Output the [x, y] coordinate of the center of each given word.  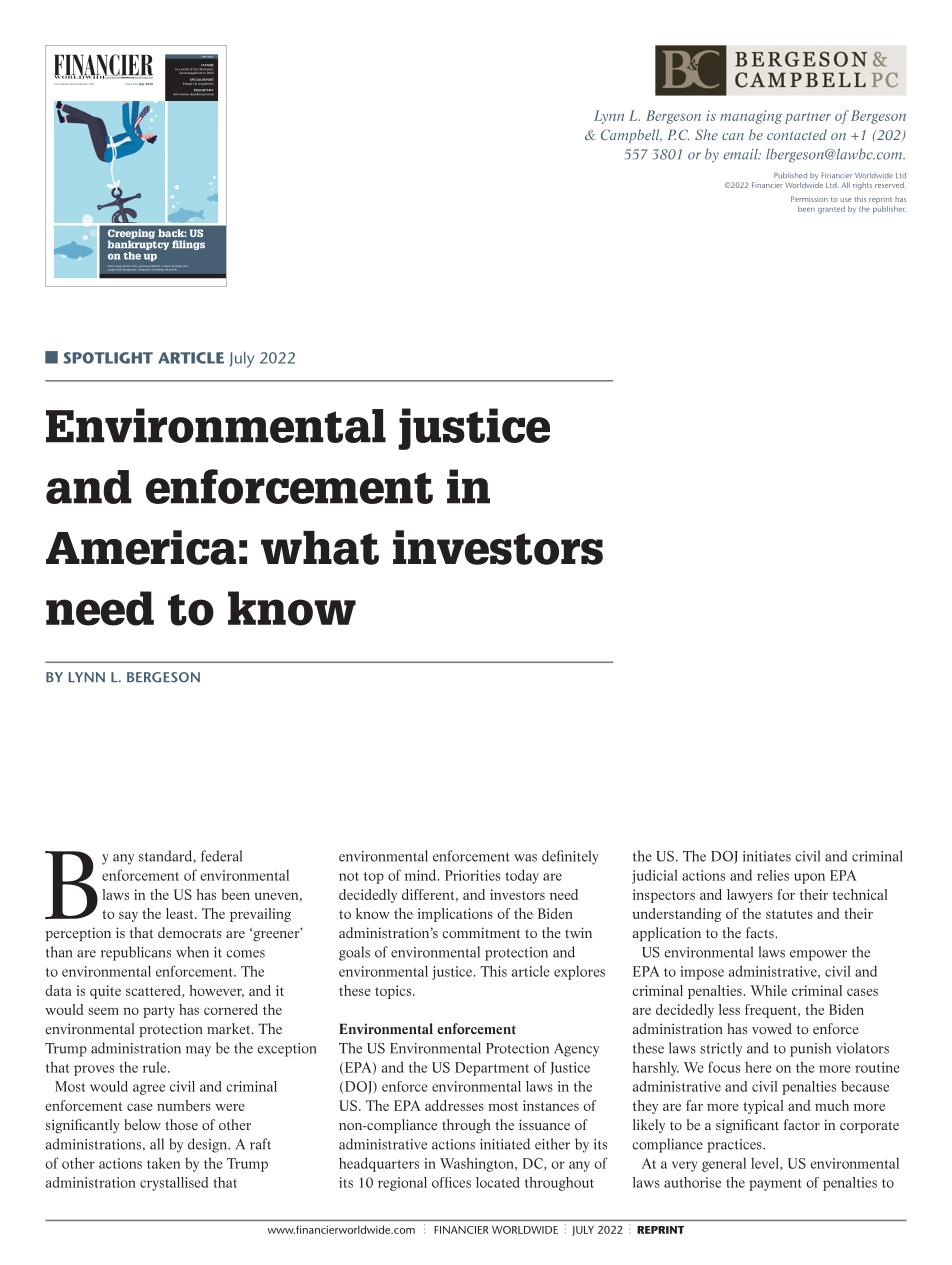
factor [802, 1124]
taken [163, 1163]
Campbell [631, 136]
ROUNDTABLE [203, 91]
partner [808, 118]
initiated [505, 1144]
